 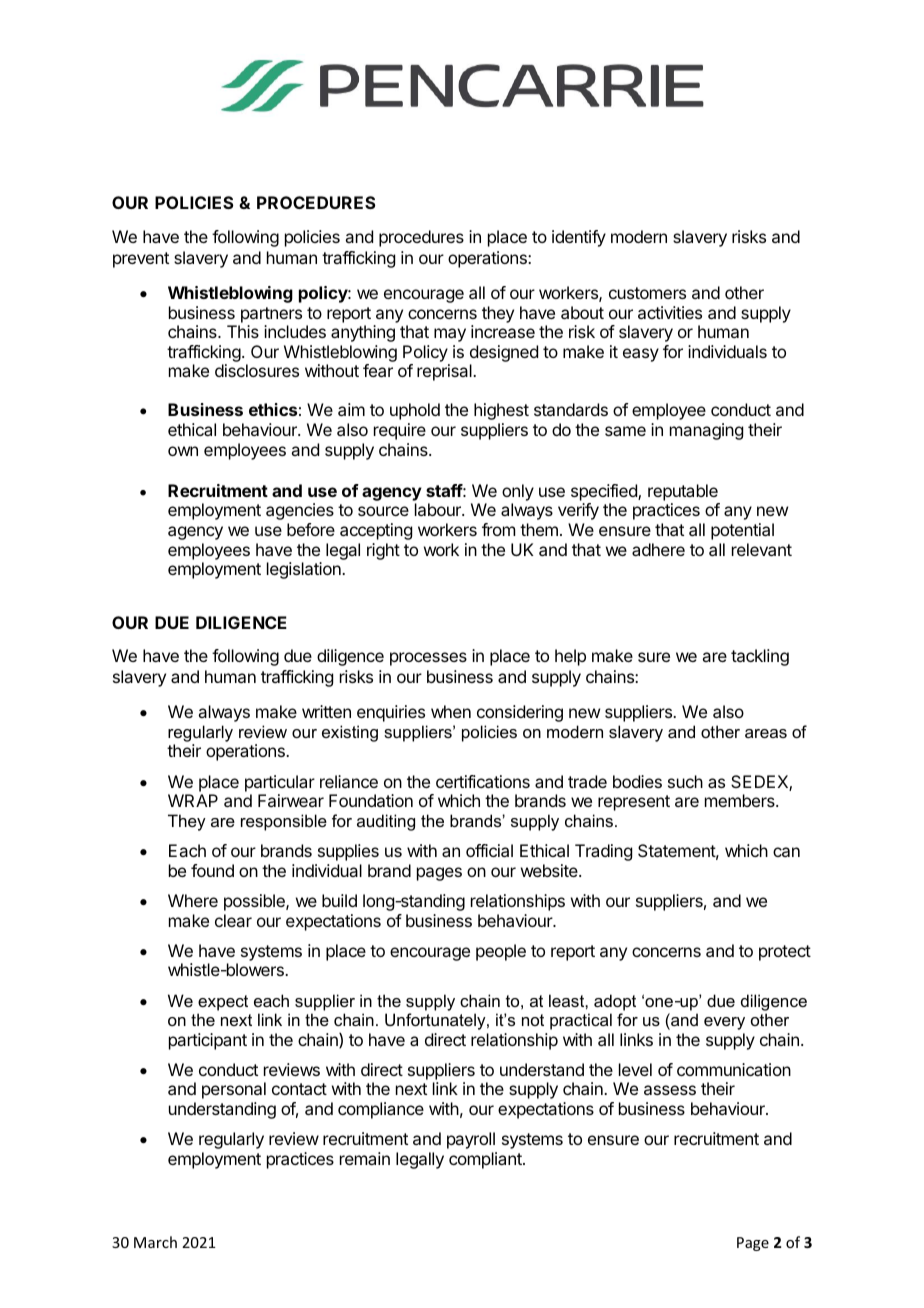 I want to click on legislation, so click(x=305, y=570).
